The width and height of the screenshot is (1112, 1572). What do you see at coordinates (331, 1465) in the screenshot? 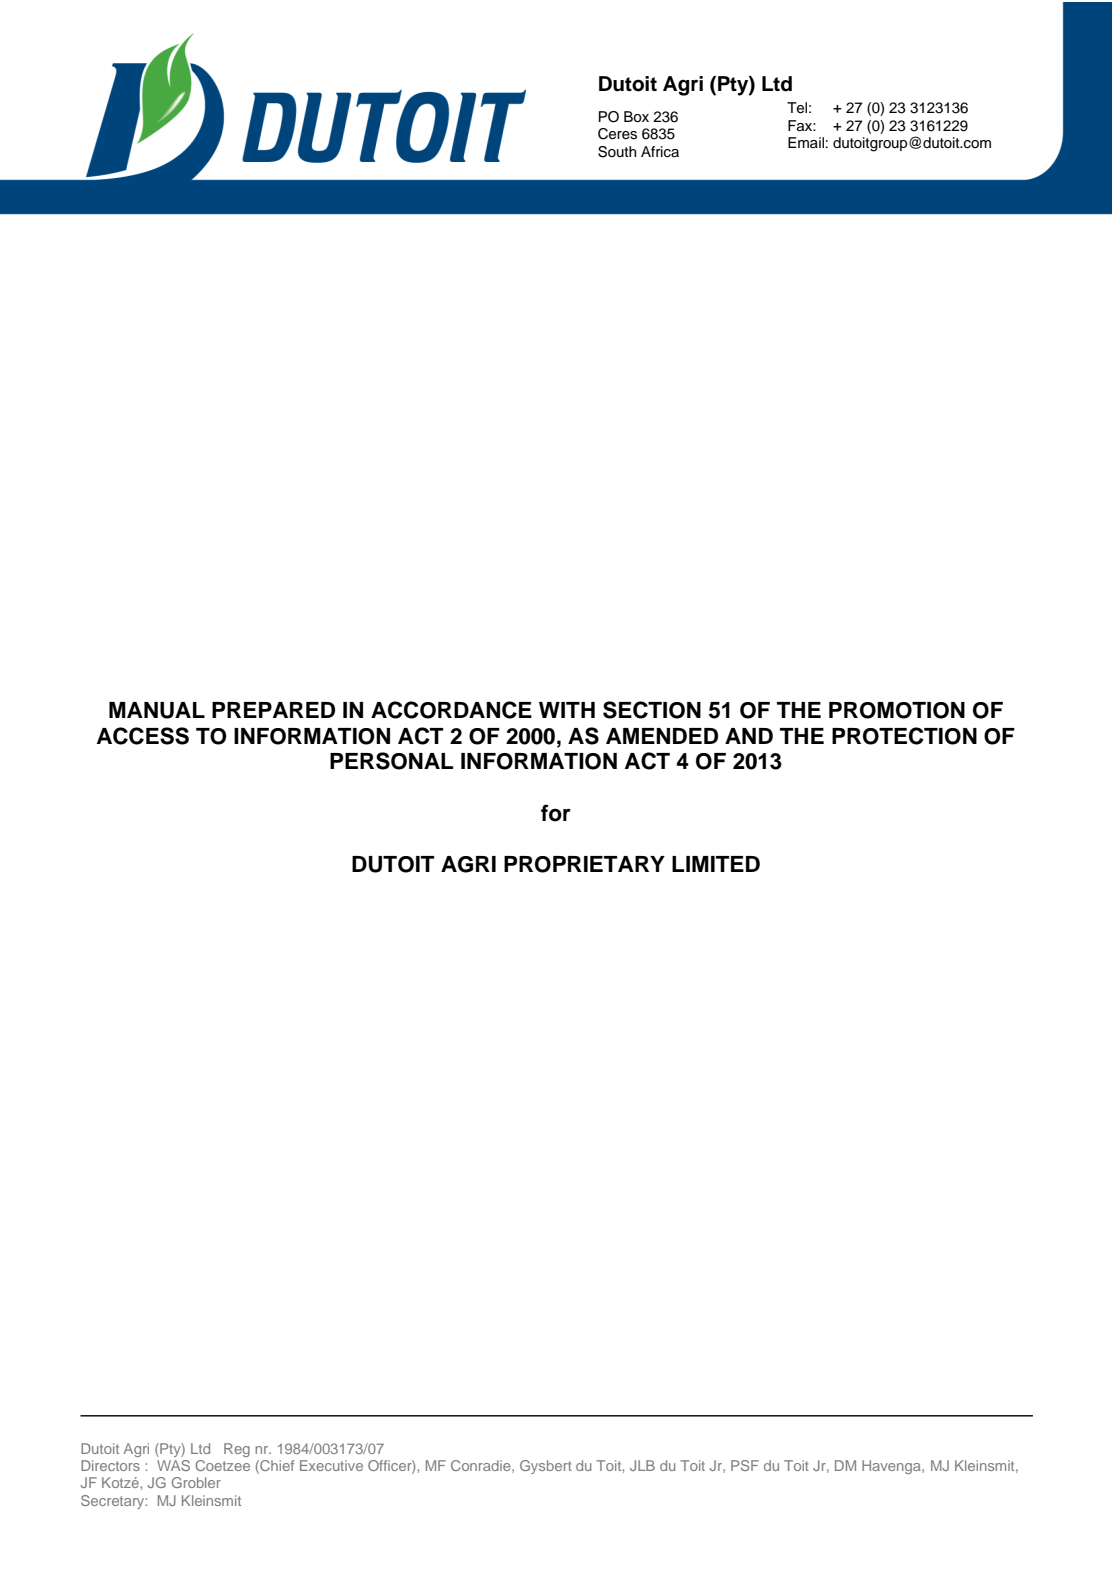
I see `Executive` at bounding box center [331, 1465].
